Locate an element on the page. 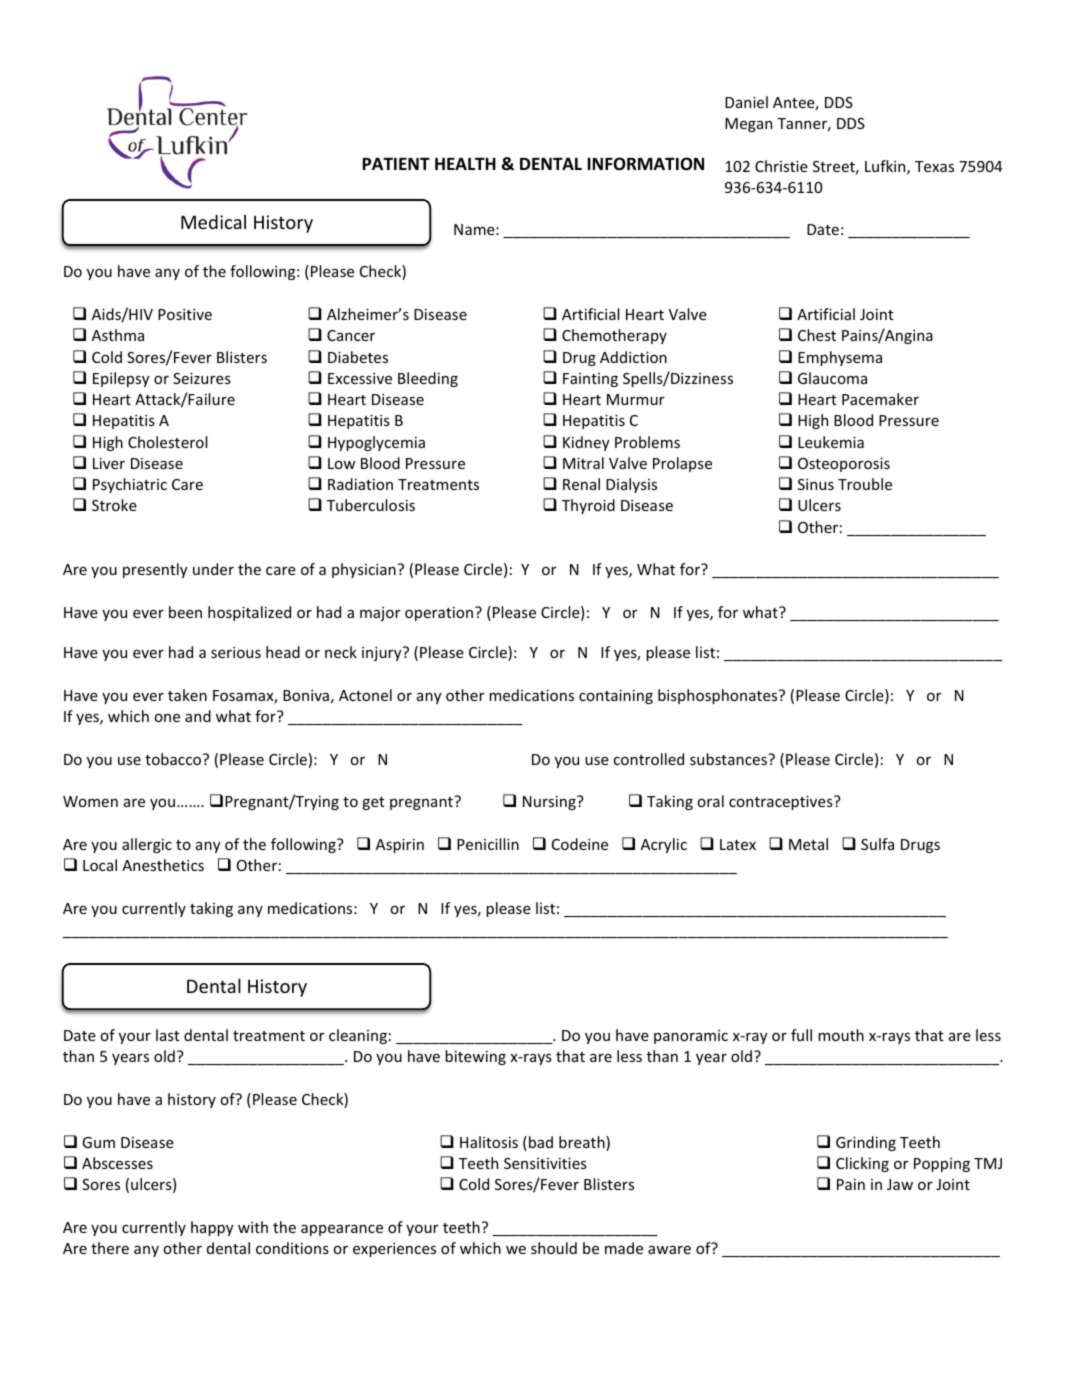  Trouble is located at coordinates (865, 484).
